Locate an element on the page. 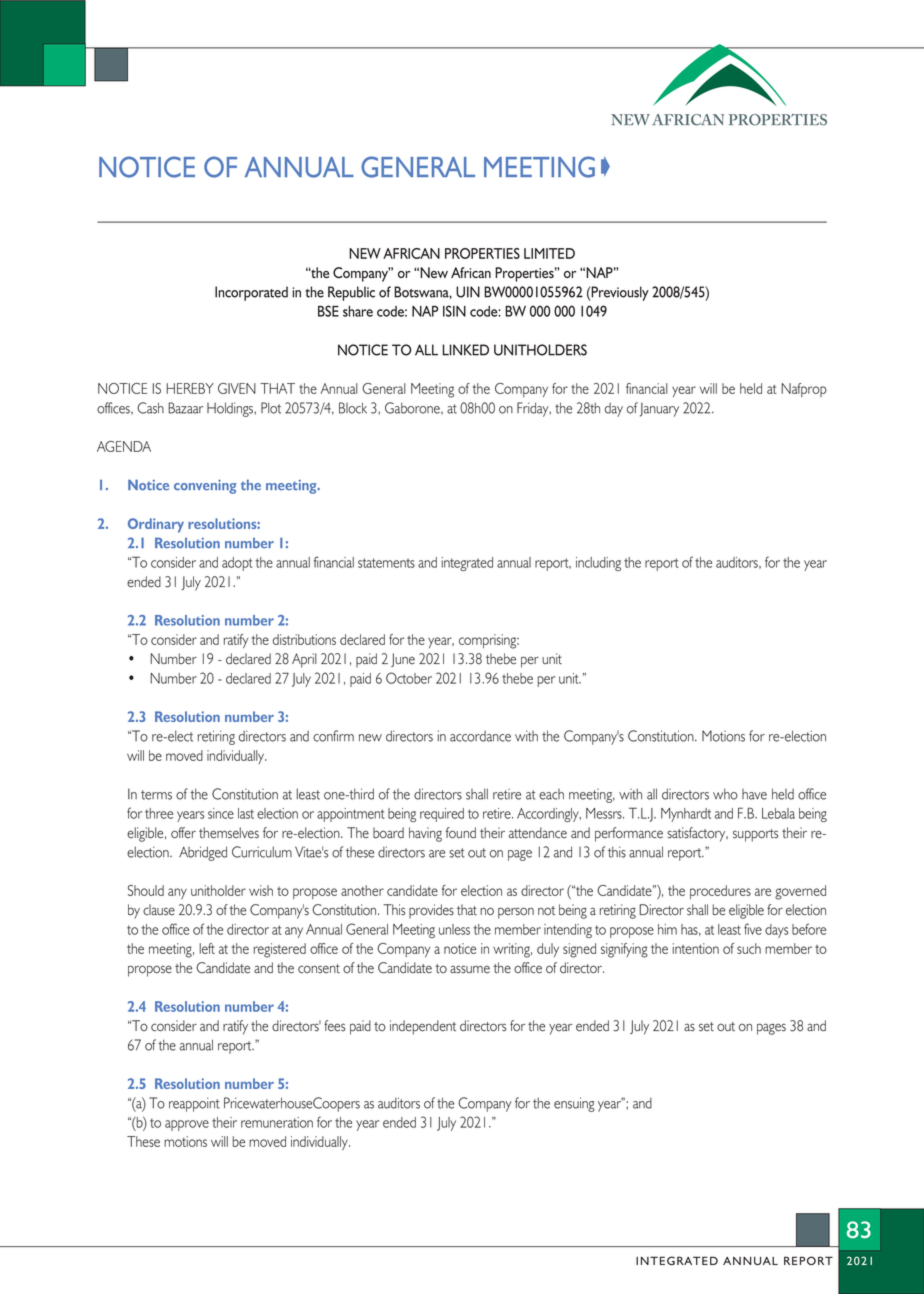 The width and height of the document is (924, 1294). found is located at coordinates (461, 833).
